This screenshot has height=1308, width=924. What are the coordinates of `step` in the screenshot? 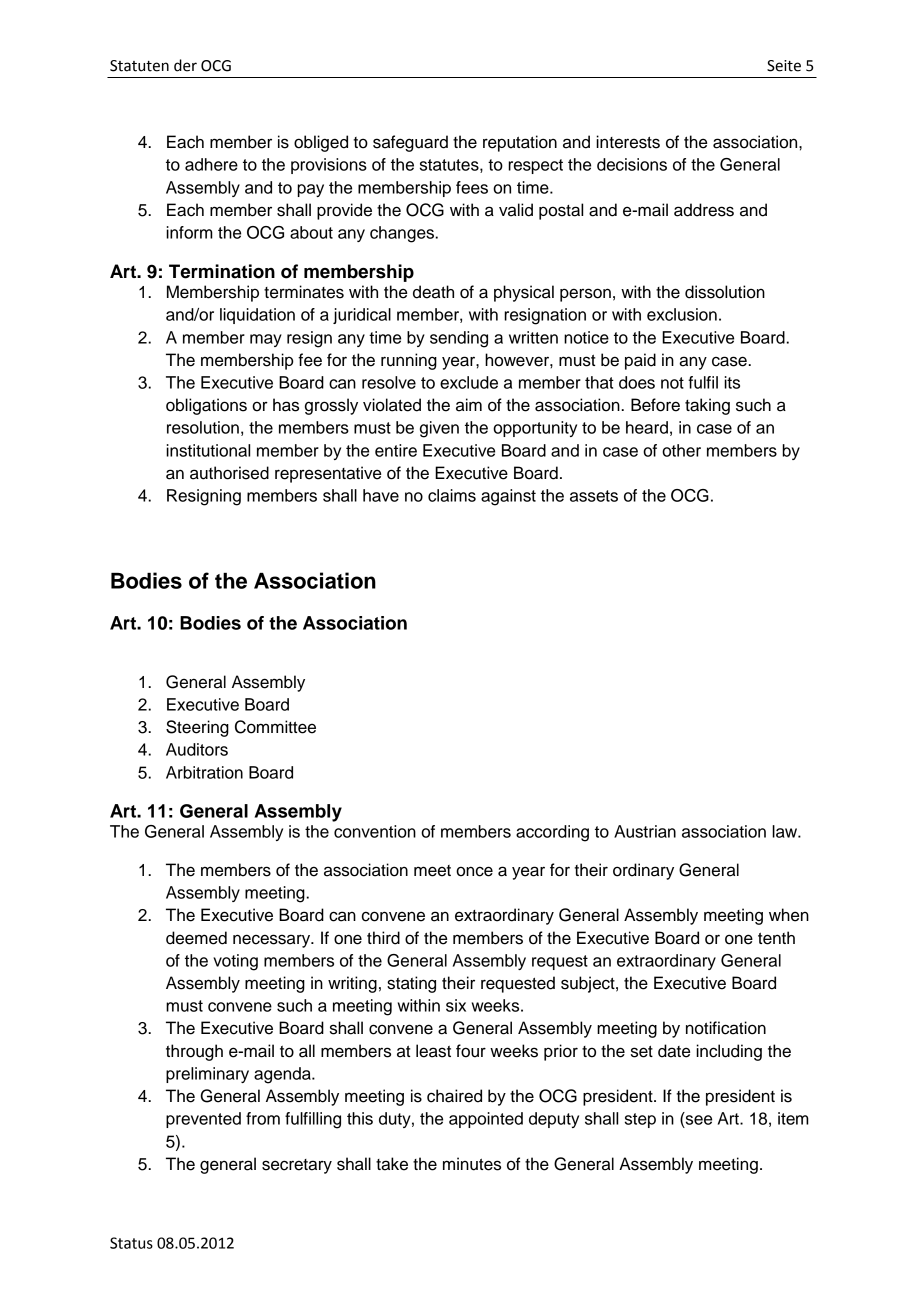 It's located at (640, 1120).
